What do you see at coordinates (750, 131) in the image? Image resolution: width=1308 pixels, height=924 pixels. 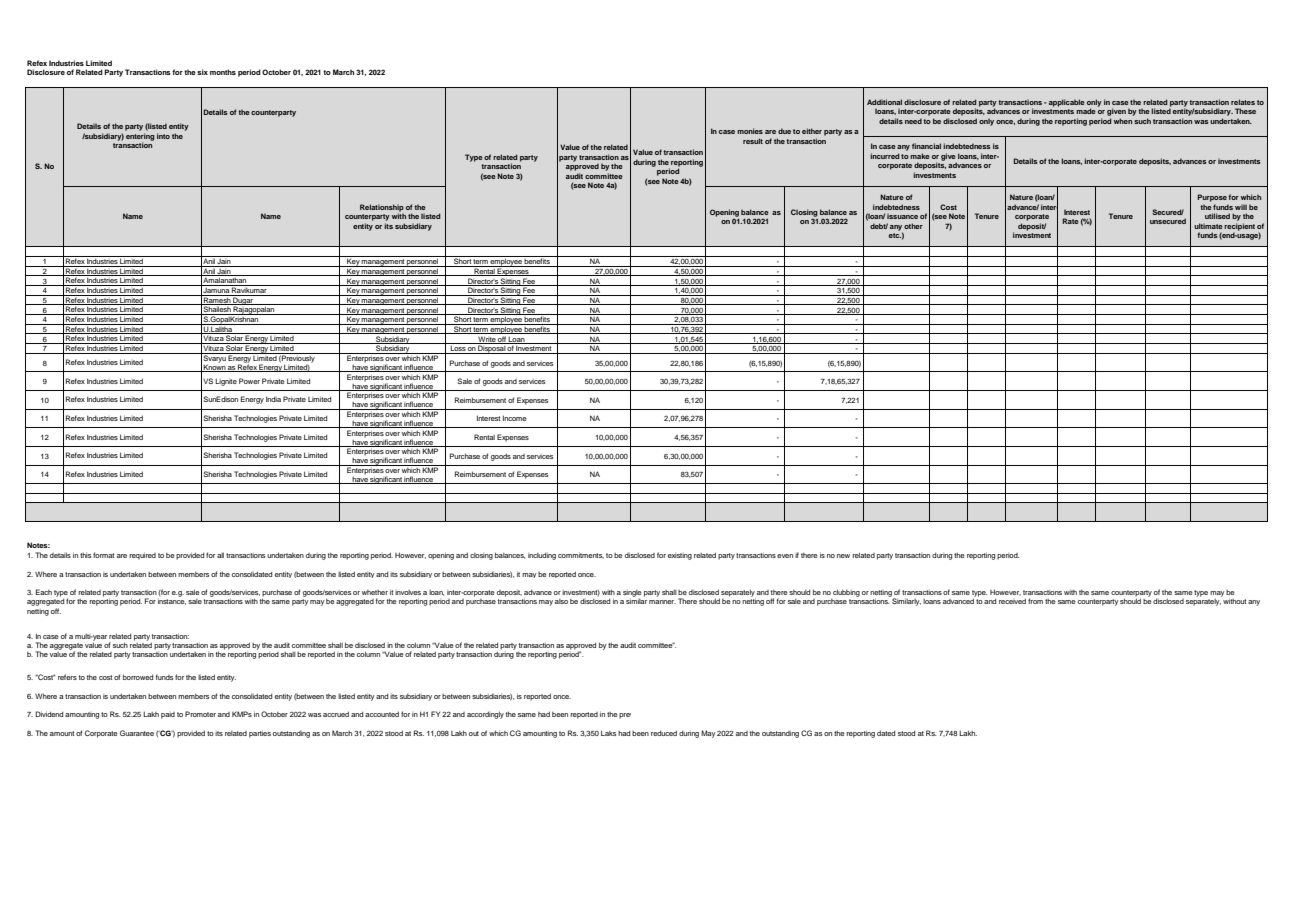 I see `monies` at bounding box center [750, 131].
